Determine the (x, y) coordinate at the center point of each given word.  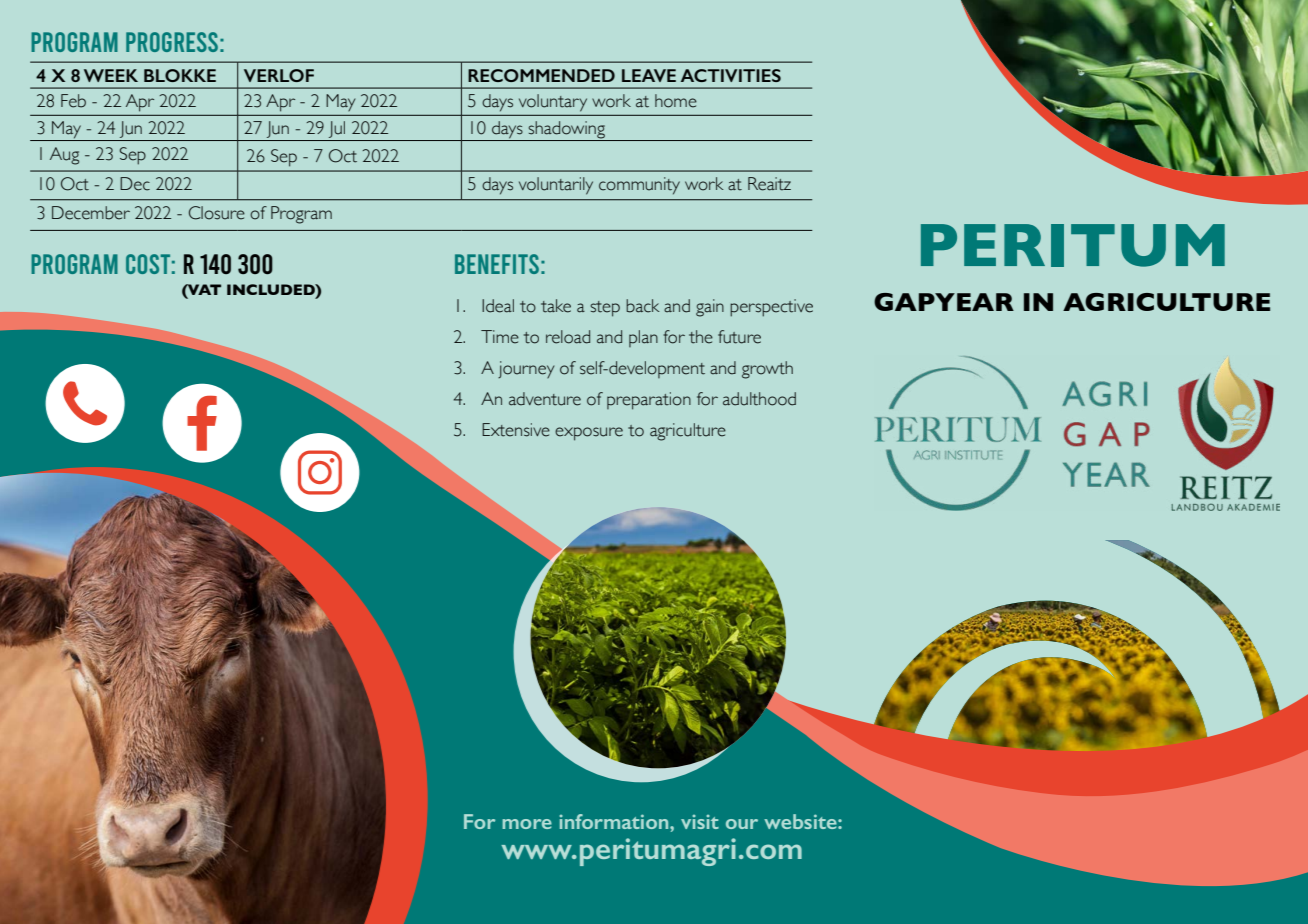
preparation (649, 401)
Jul (337, 131)
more (527, 824)
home (676, 101)
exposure (589, 434)
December (91, 213)
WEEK (111, 75)
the (701, 337)
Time (500, 337)
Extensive (516, 430)
